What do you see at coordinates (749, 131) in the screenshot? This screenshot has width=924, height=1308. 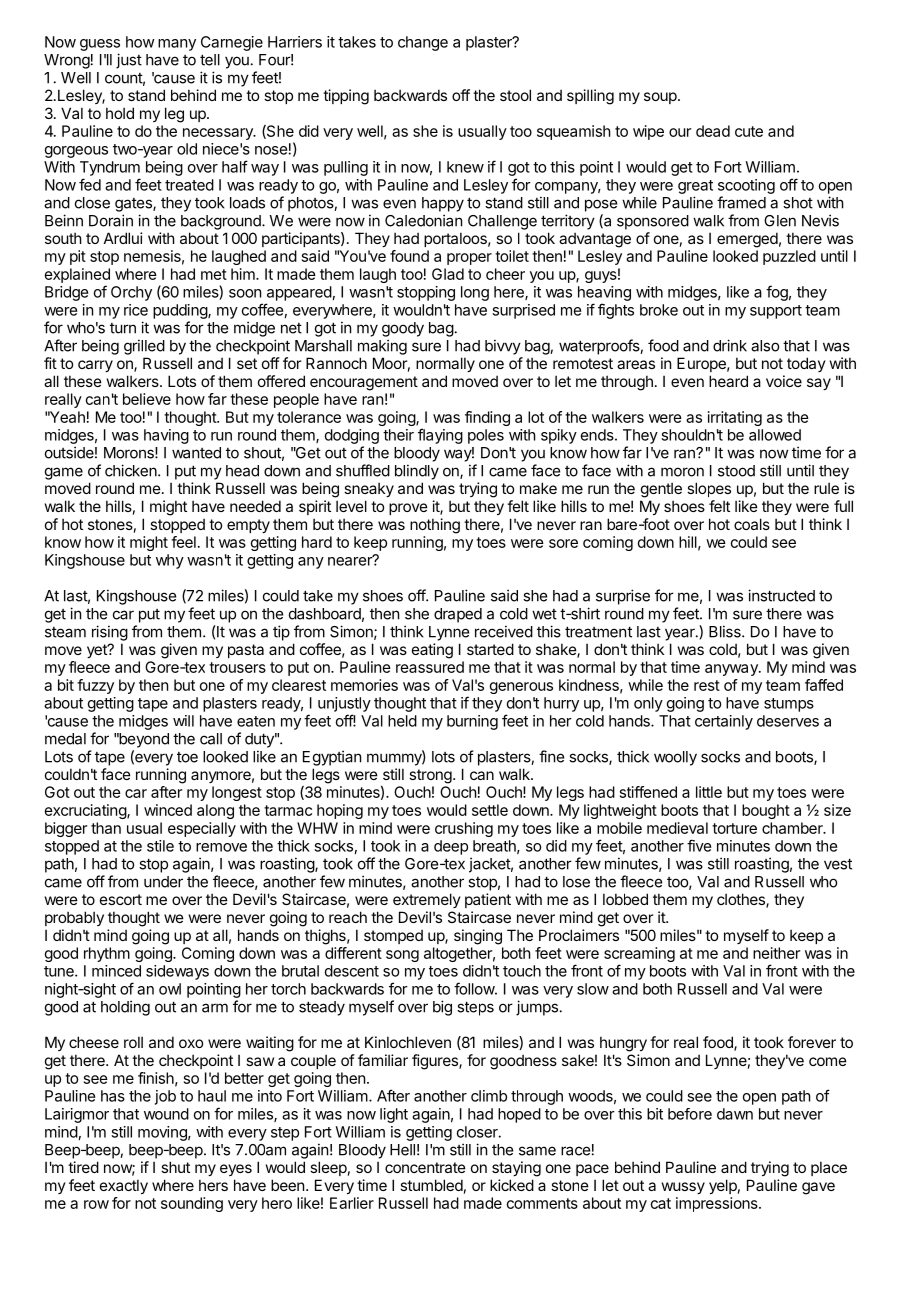 I see `cute` at bounding box center [749, 131].
